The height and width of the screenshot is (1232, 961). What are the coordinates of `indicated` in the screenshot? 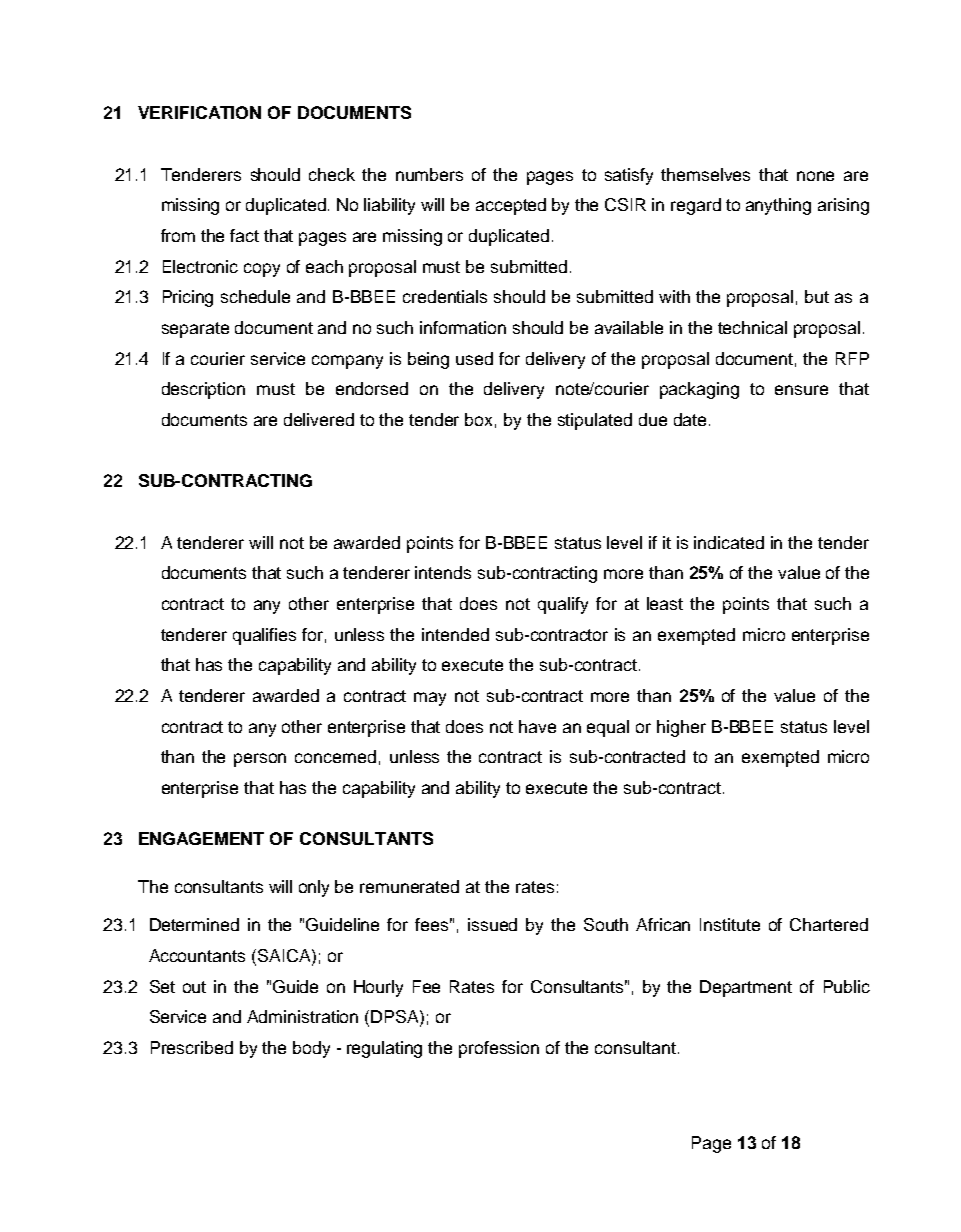 It's located at (729, 542).
